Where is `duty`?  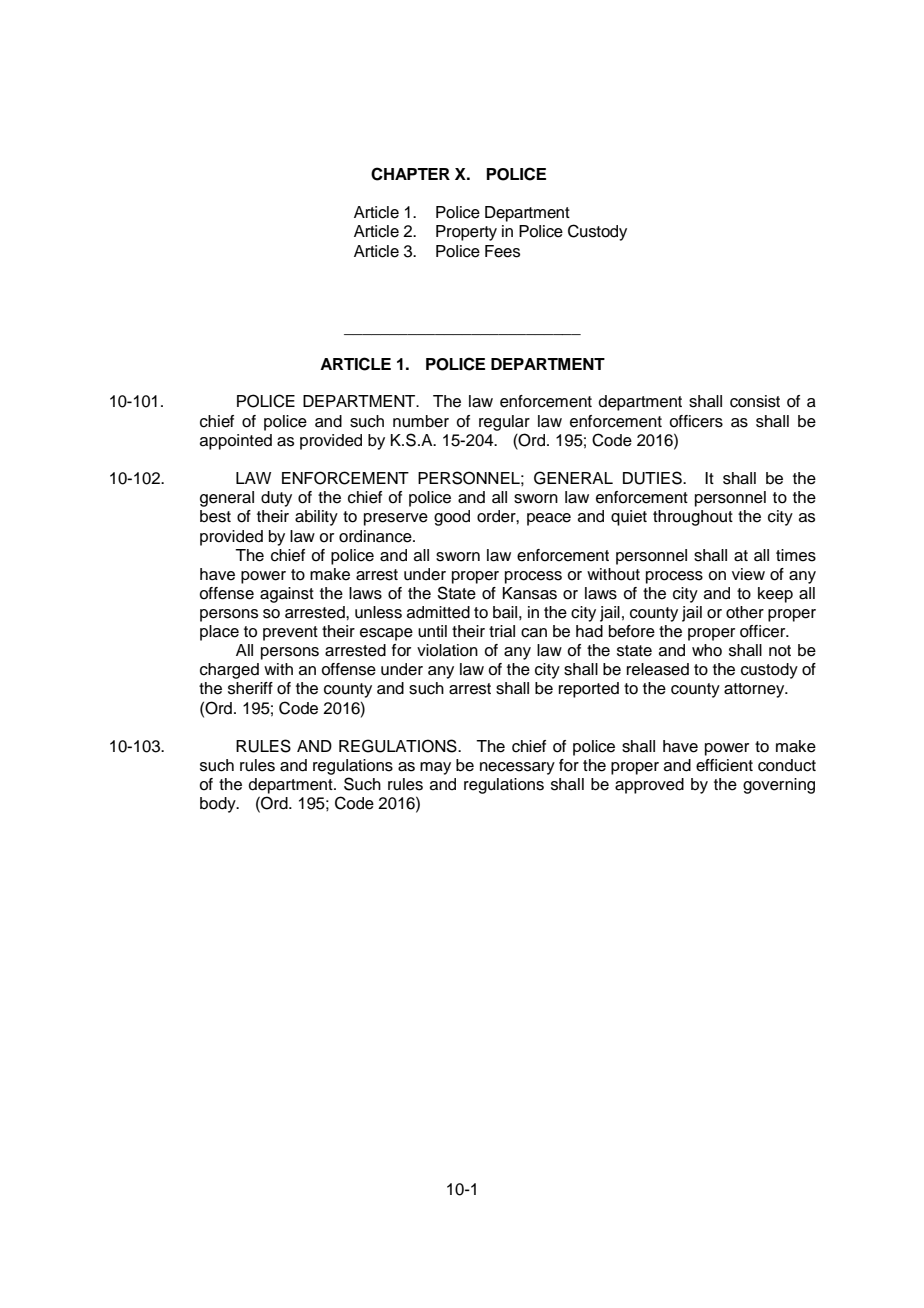
duty is located at coordinates (276, 499).
